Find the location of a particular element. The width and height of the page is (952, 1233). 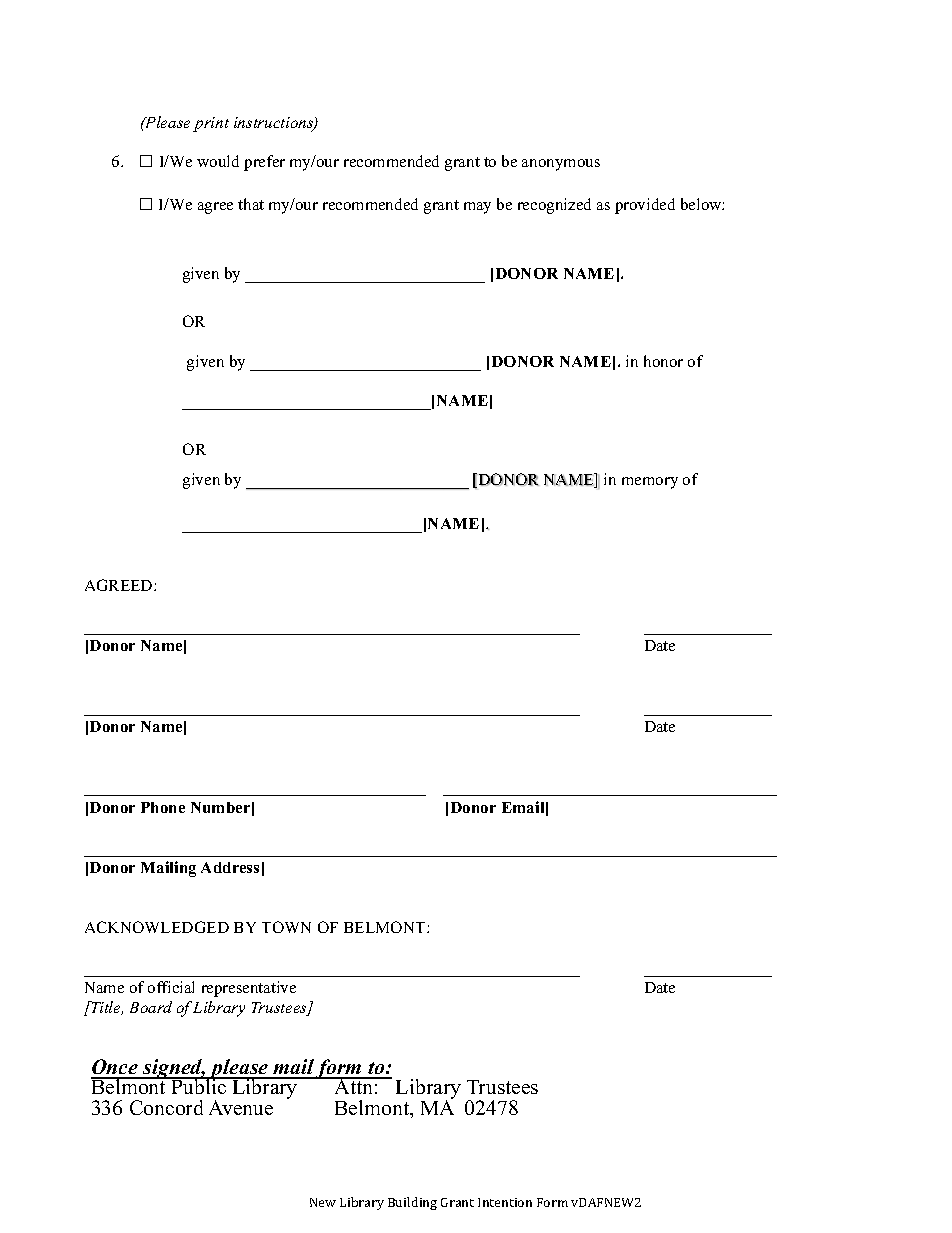

that is located at coordinates (251, 204).
